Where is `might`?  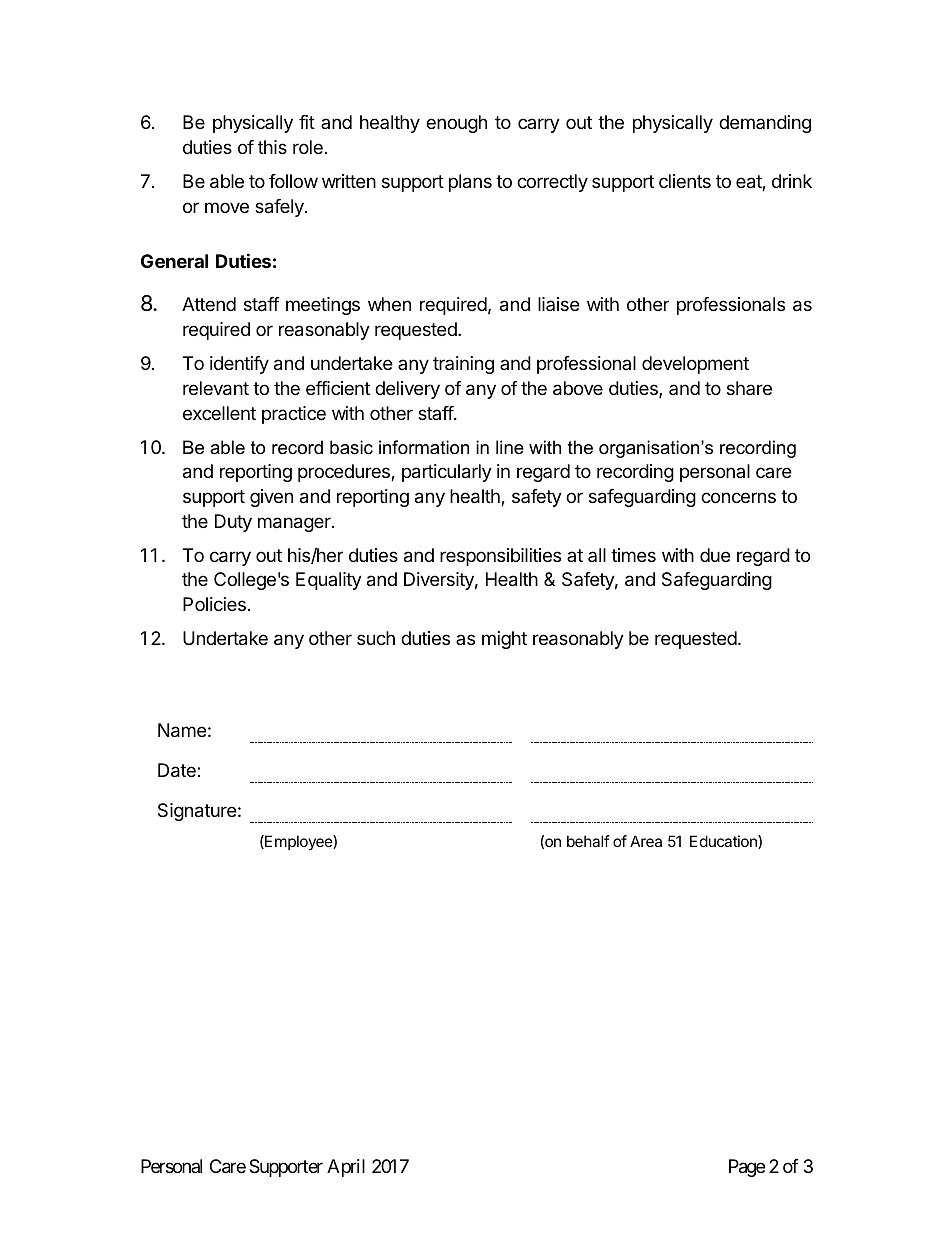 might is located at coordinates (504, 640).
